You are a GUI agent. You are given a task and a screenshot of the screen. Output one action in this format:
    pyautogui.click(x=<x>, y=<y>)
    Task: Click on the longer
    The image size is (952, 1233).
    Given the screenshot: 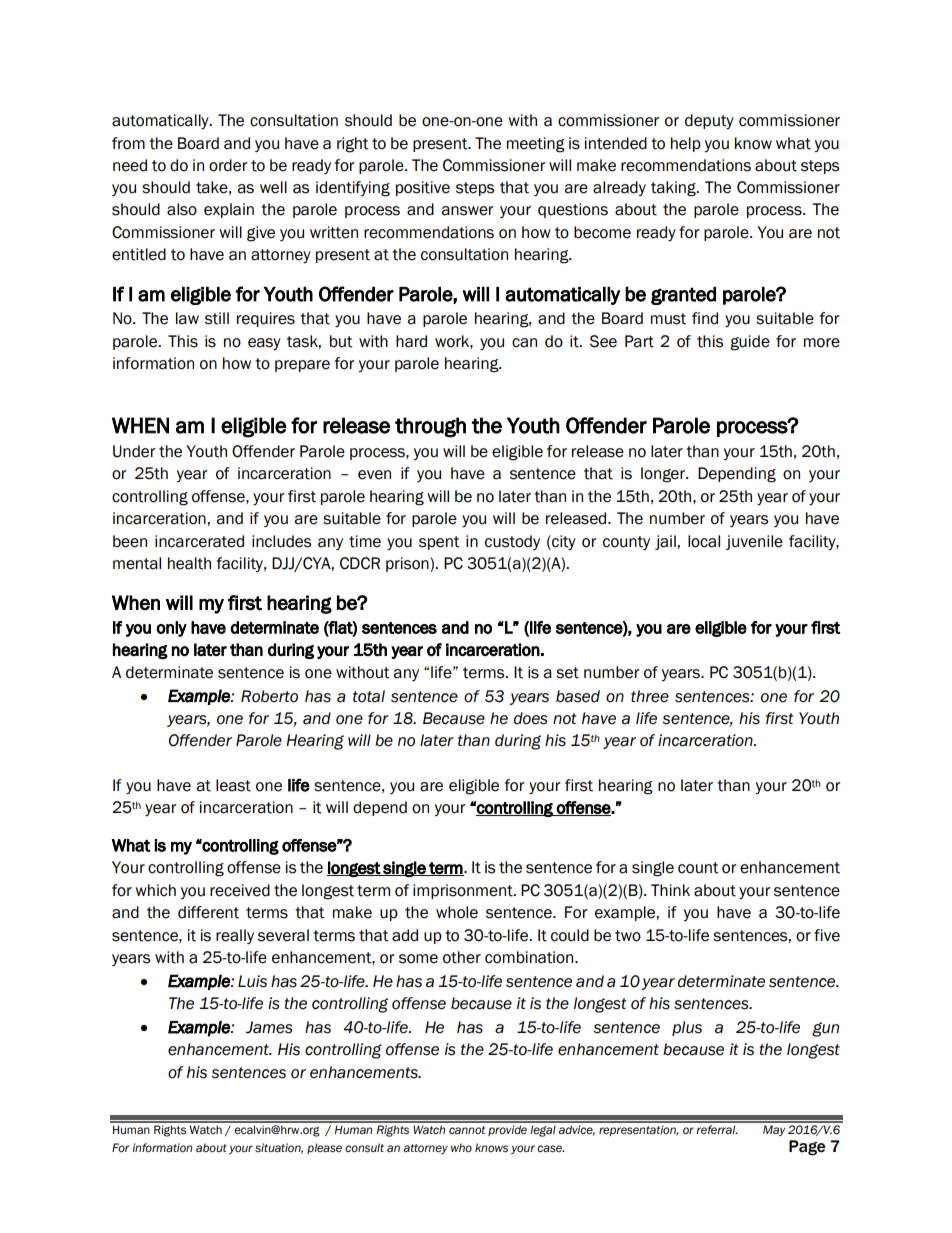 What is the action you would take?
    pyautogui.click(x=664, y=475)
